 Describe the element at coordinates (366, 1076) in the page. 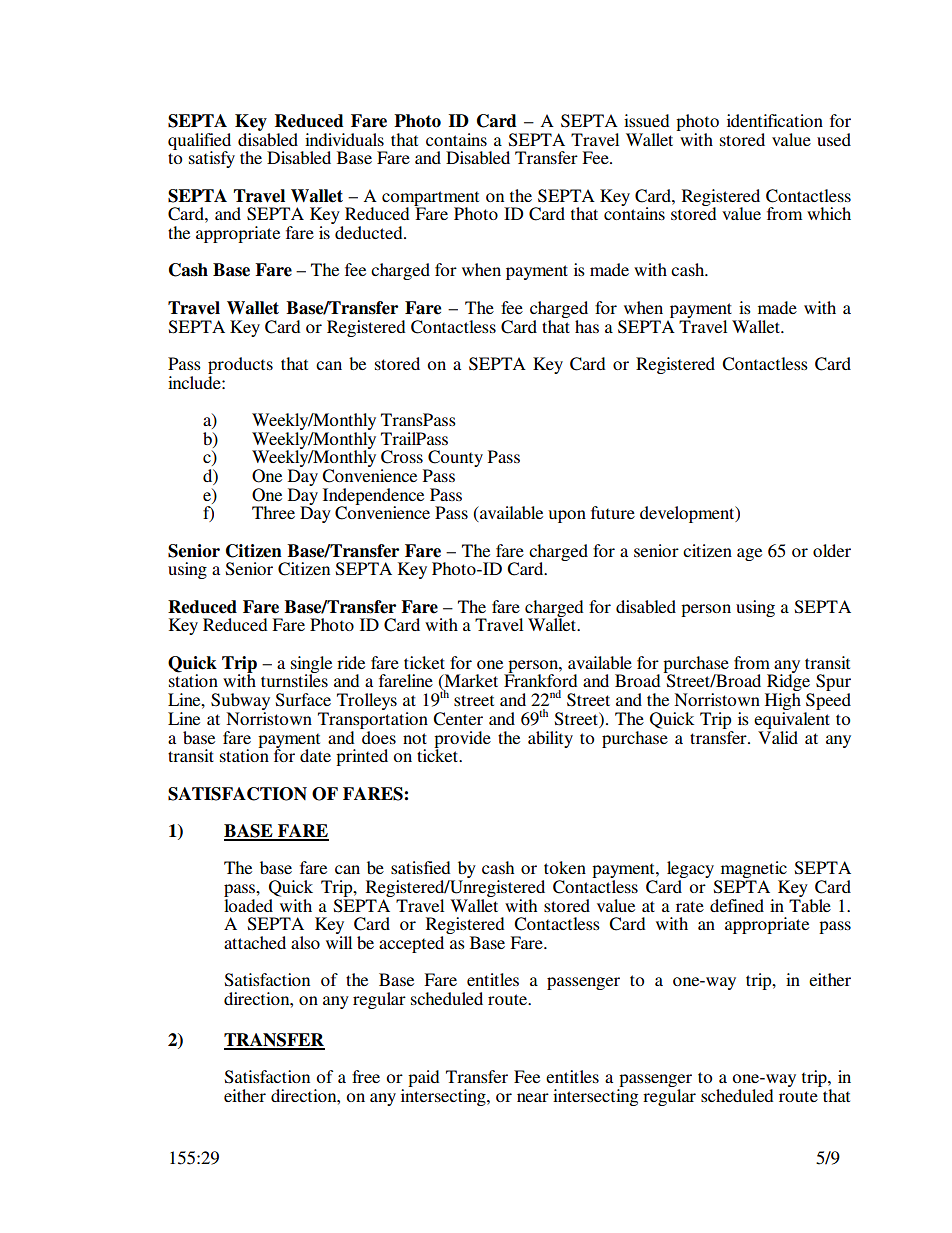

I see `free` at that location.
